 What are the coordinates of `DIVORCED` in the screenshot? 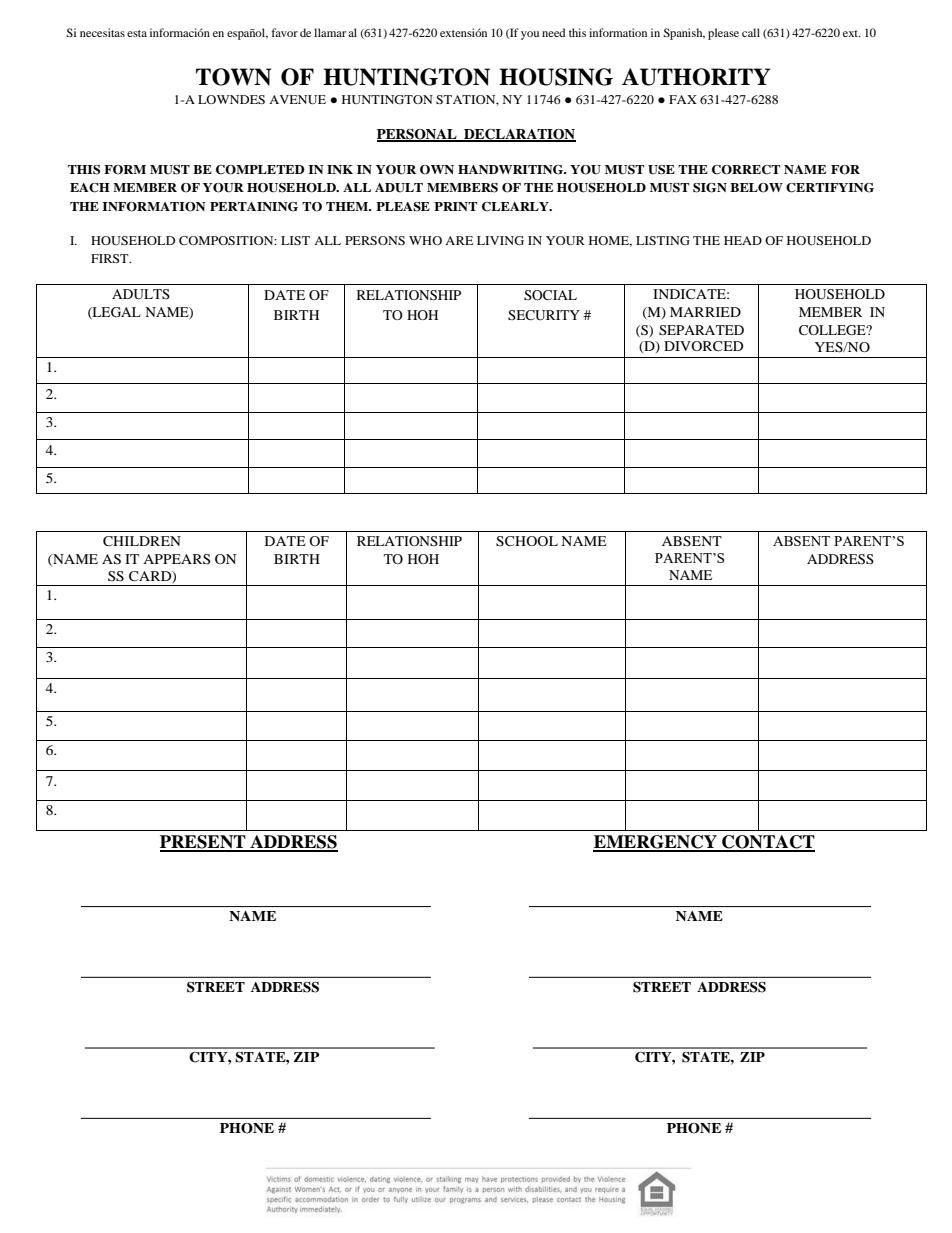 It's located at (703, 346).
